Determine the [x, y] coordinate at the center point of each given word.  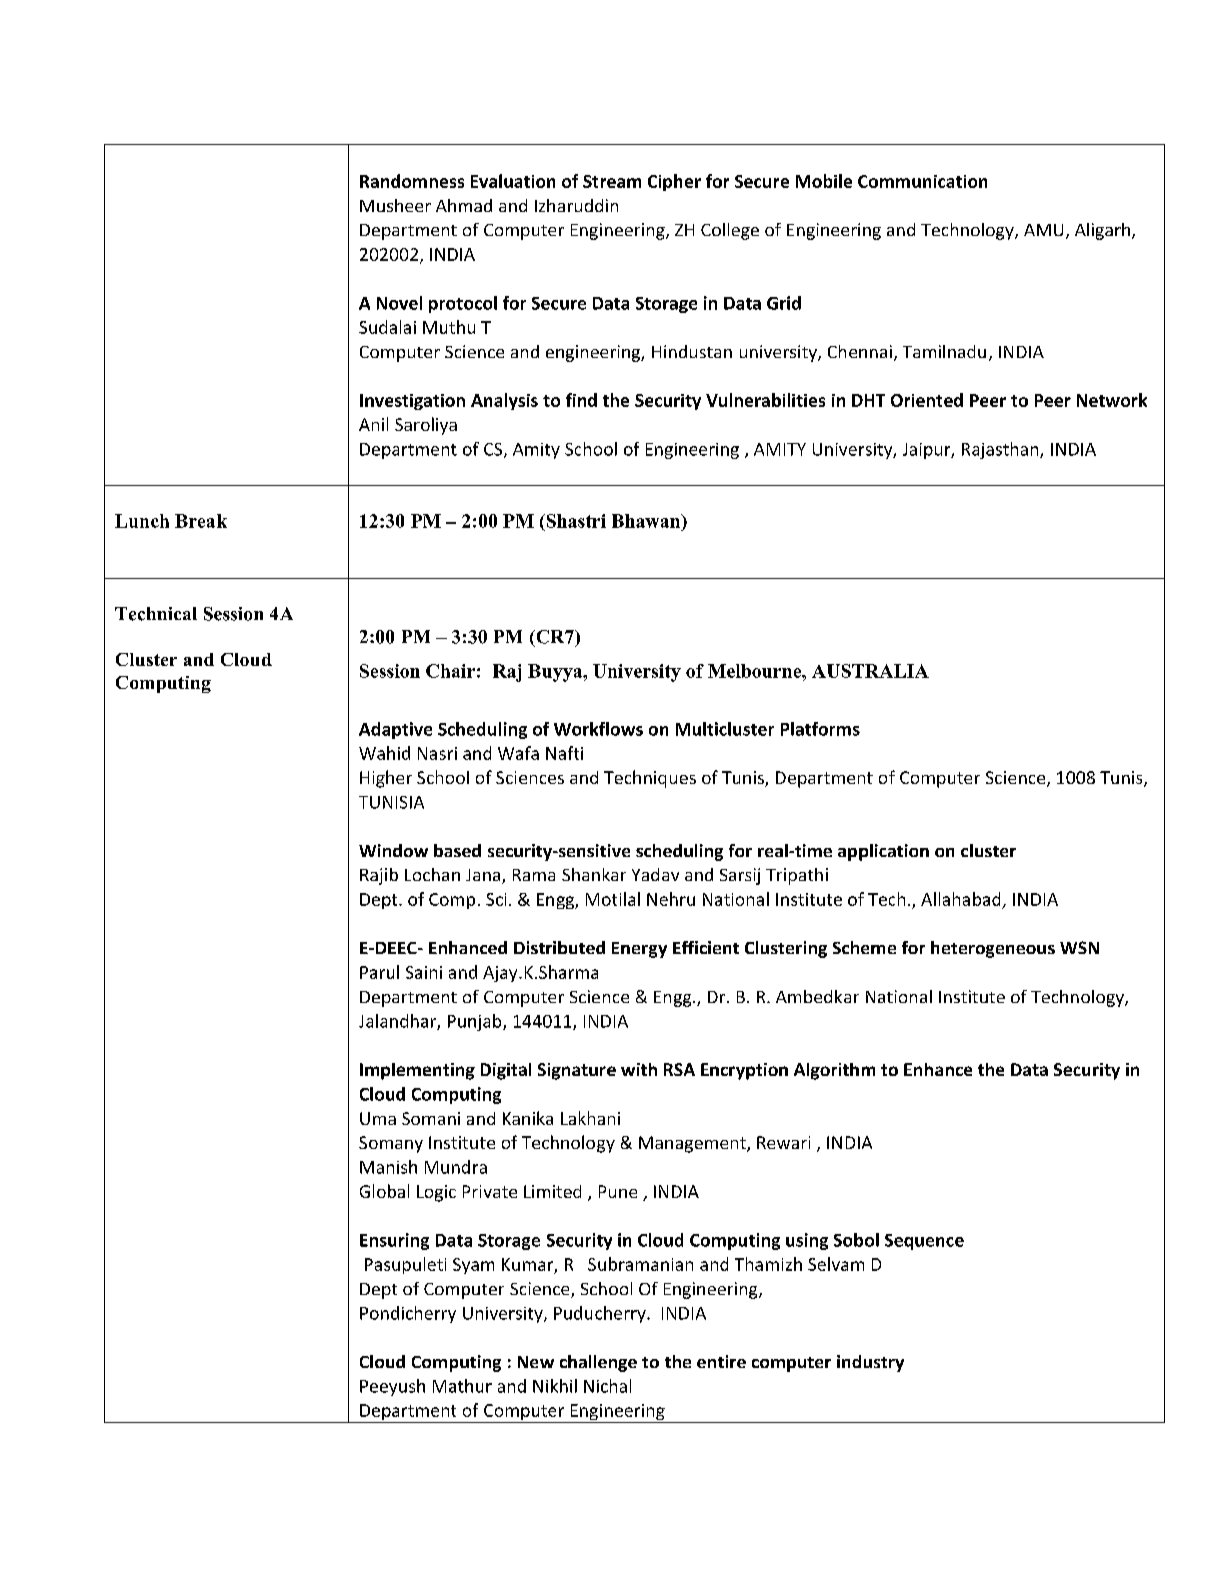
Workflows [598, 729]
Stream [612, 181]
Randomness [412, 181]
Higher [386, 779]
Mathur [462, 1386]
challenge [598, 1363]
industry [870, 1363]
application [883, 852]
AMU [1043, 230]
